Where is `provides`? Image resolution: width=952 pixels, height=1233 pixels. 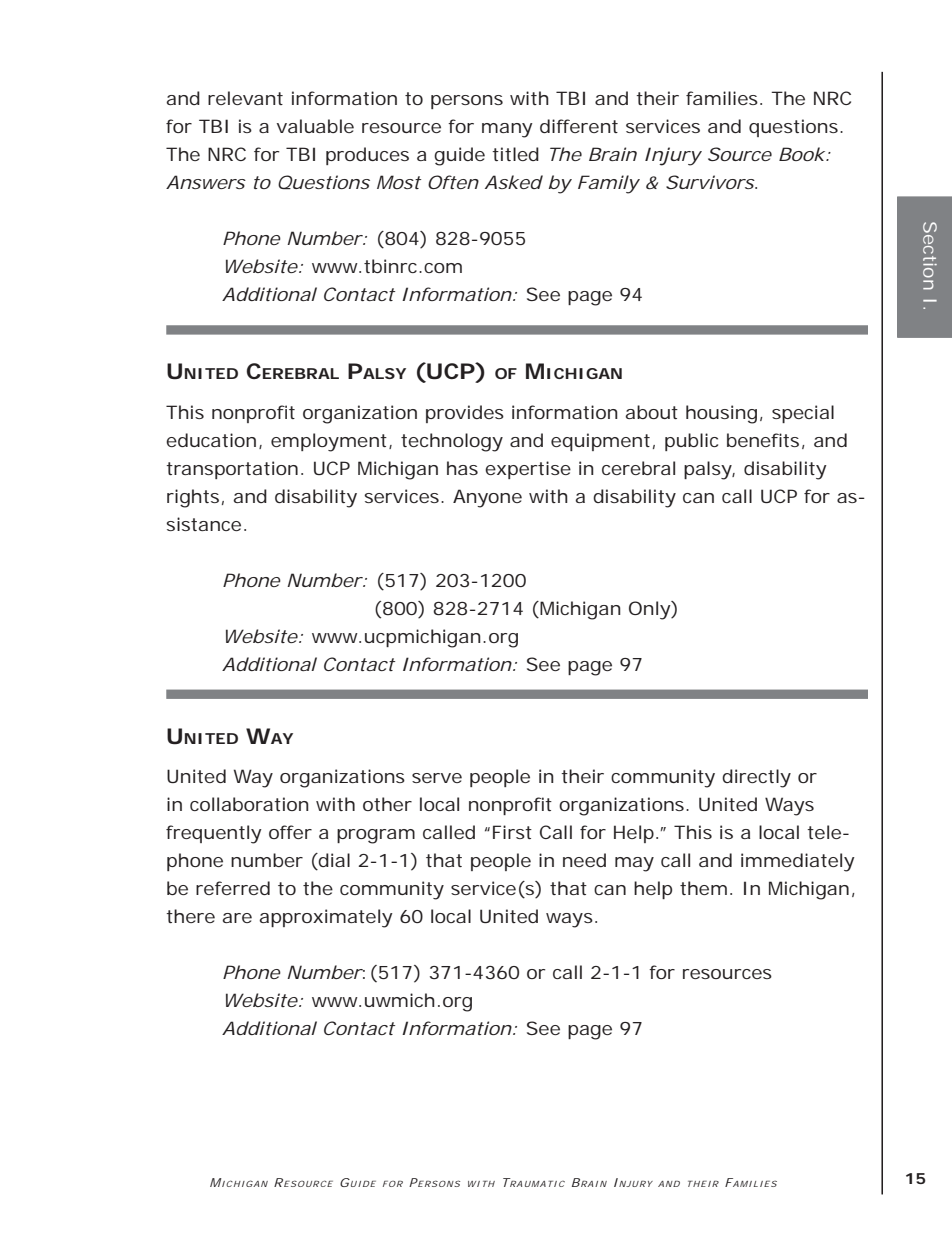
provides is located at coordinates (465, 414).
